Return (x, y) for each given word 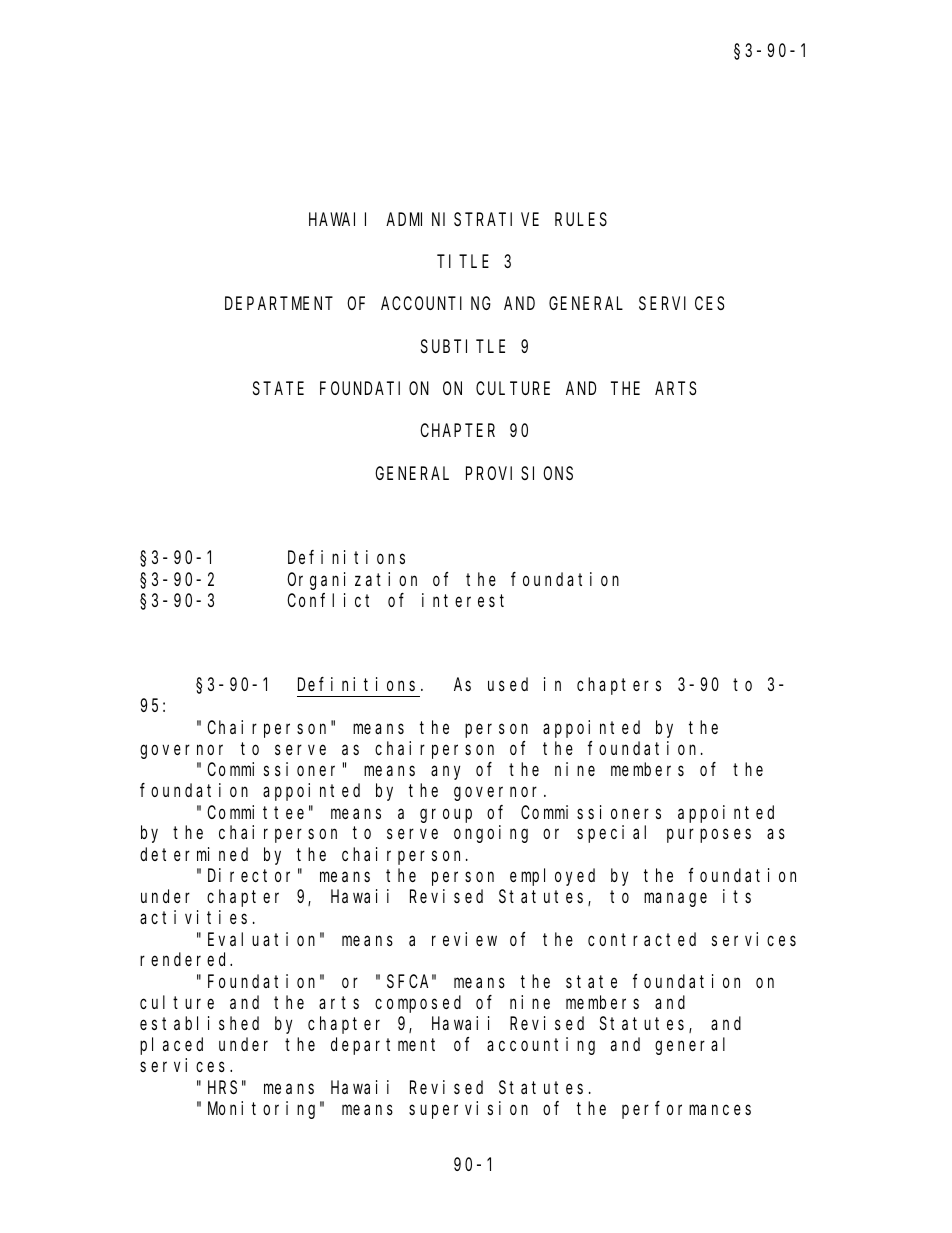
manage (675, 900)
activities (193, 917)
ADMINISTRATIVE (462, 219)
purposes (709, 836)
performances (686, 1110)
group (446, 815)
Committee (255, 812)
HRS (222, 1087)
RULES (581, 219)
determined (194, 854)
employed (552, 877)
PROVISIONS (519, 473)
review (464, 939)
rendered (186, 959)
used (508, 684)
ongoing (491, 834)
